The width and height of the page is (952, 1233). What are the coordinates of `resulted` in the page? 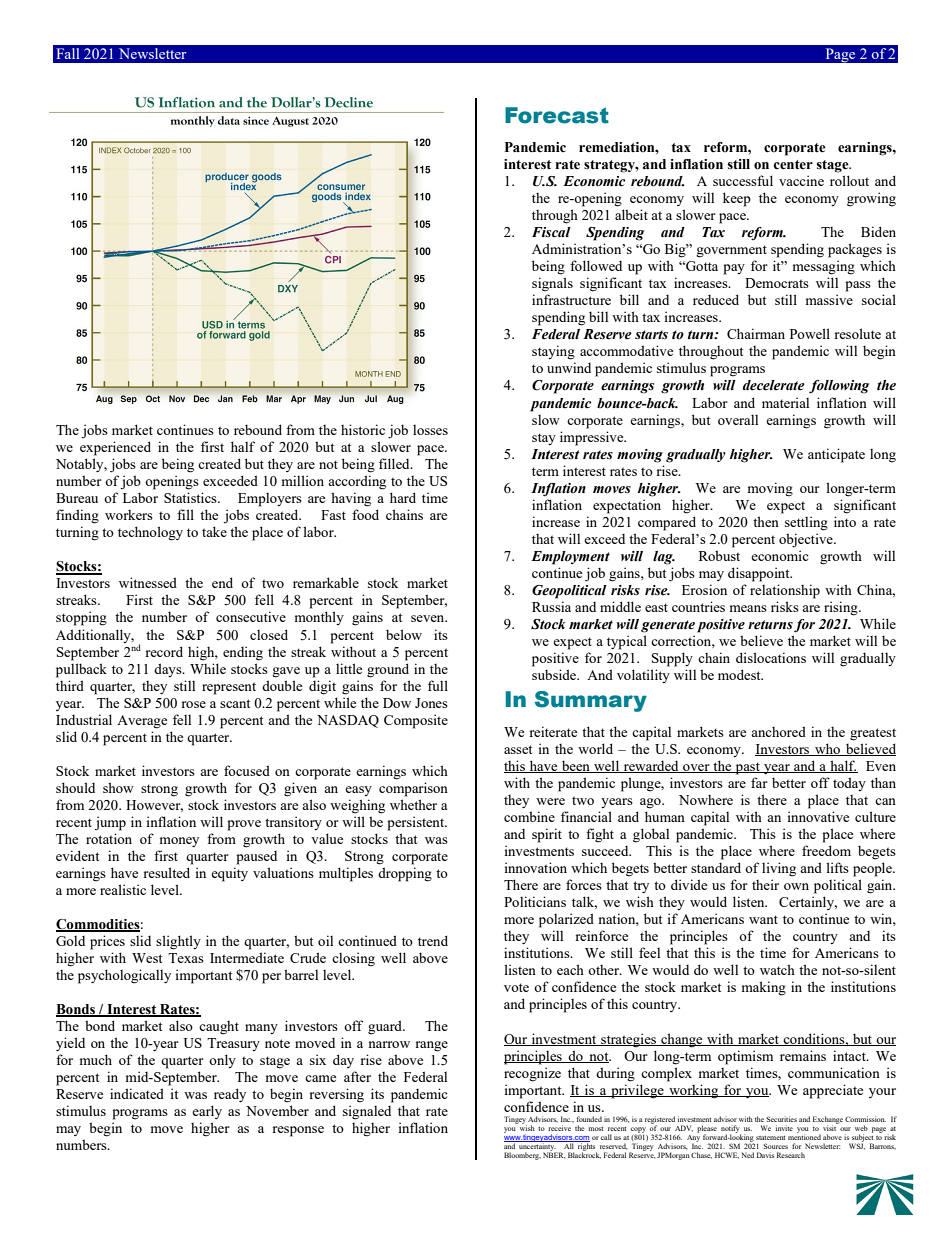 It's located at (167, 872).
